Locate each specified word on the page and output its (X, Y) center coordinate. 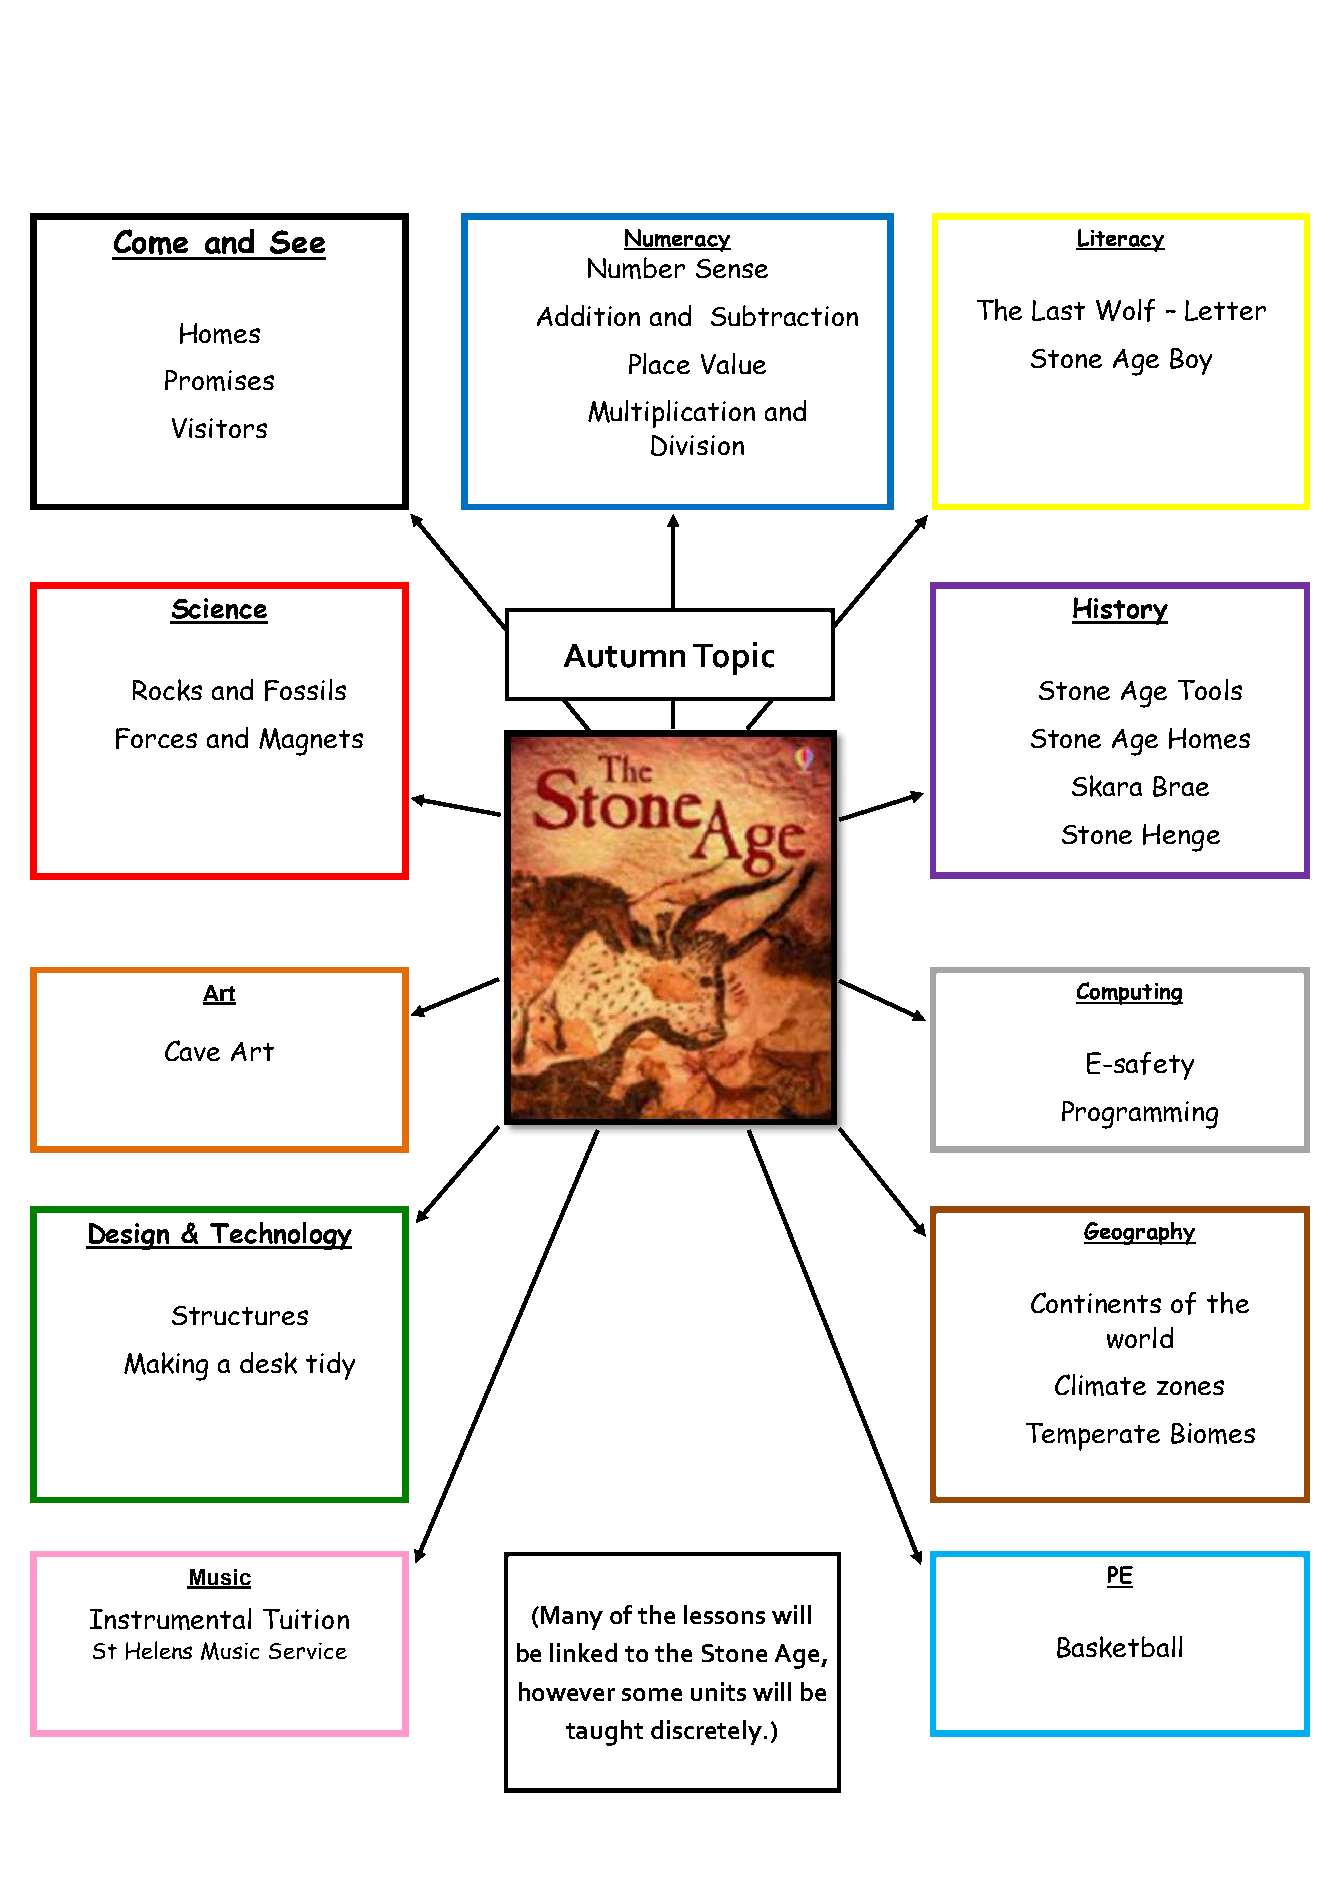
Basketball (1119, 1647)
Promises (219, 380)
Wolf (1125, 310)
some (652, 1694)
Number (636, 268)
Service (308, 1651)
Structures (240, 1315)
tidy (330, 1366)
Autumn (624, 656)
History (1120, 611)
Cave (192, 1050)
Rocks (167, 690)
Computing (1129, 993)
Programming (1140, 1115)
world (1140, 1338)
